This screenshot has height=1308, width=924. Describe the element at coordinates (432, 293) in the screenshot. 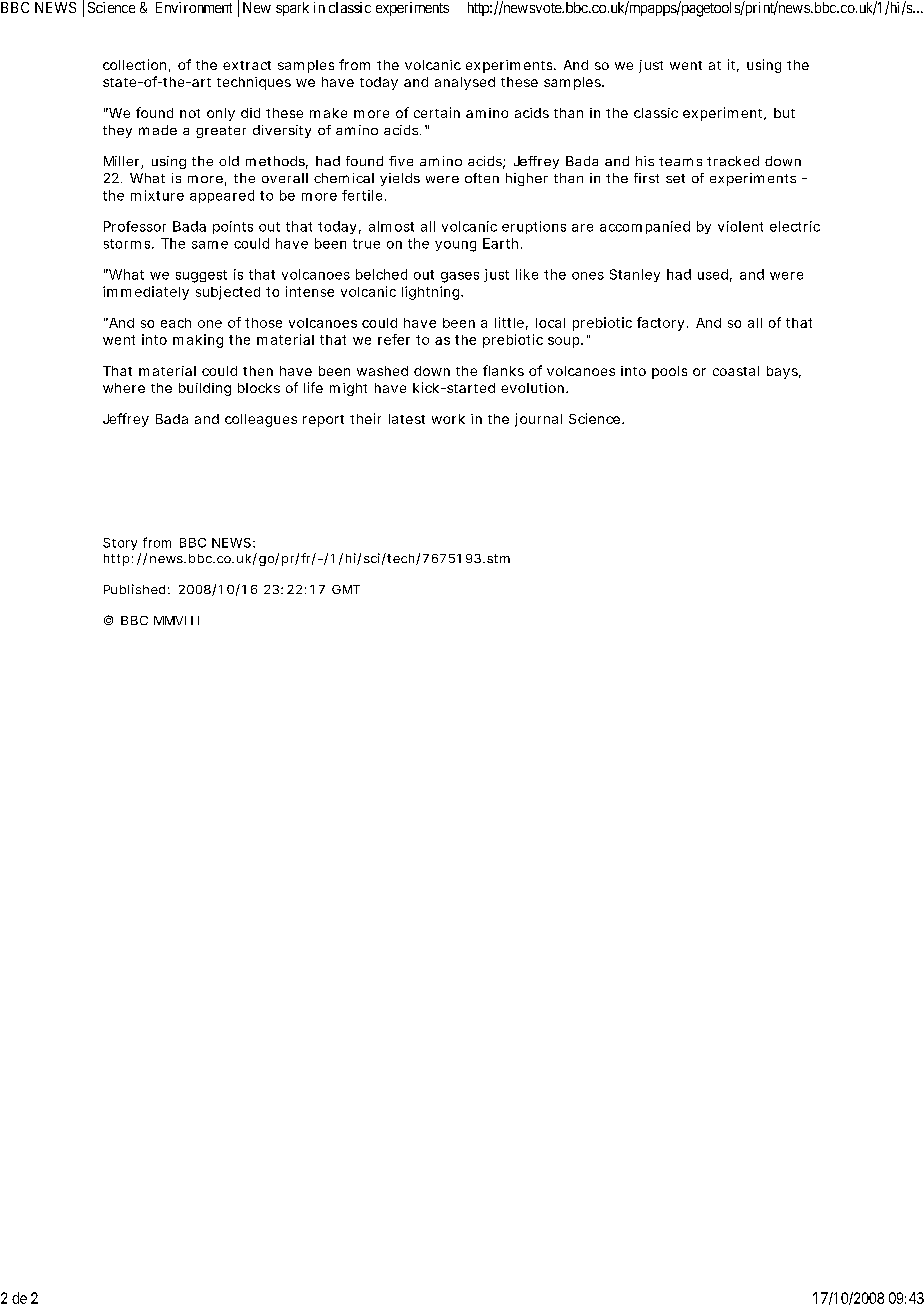

I see `lightning` at that location.
